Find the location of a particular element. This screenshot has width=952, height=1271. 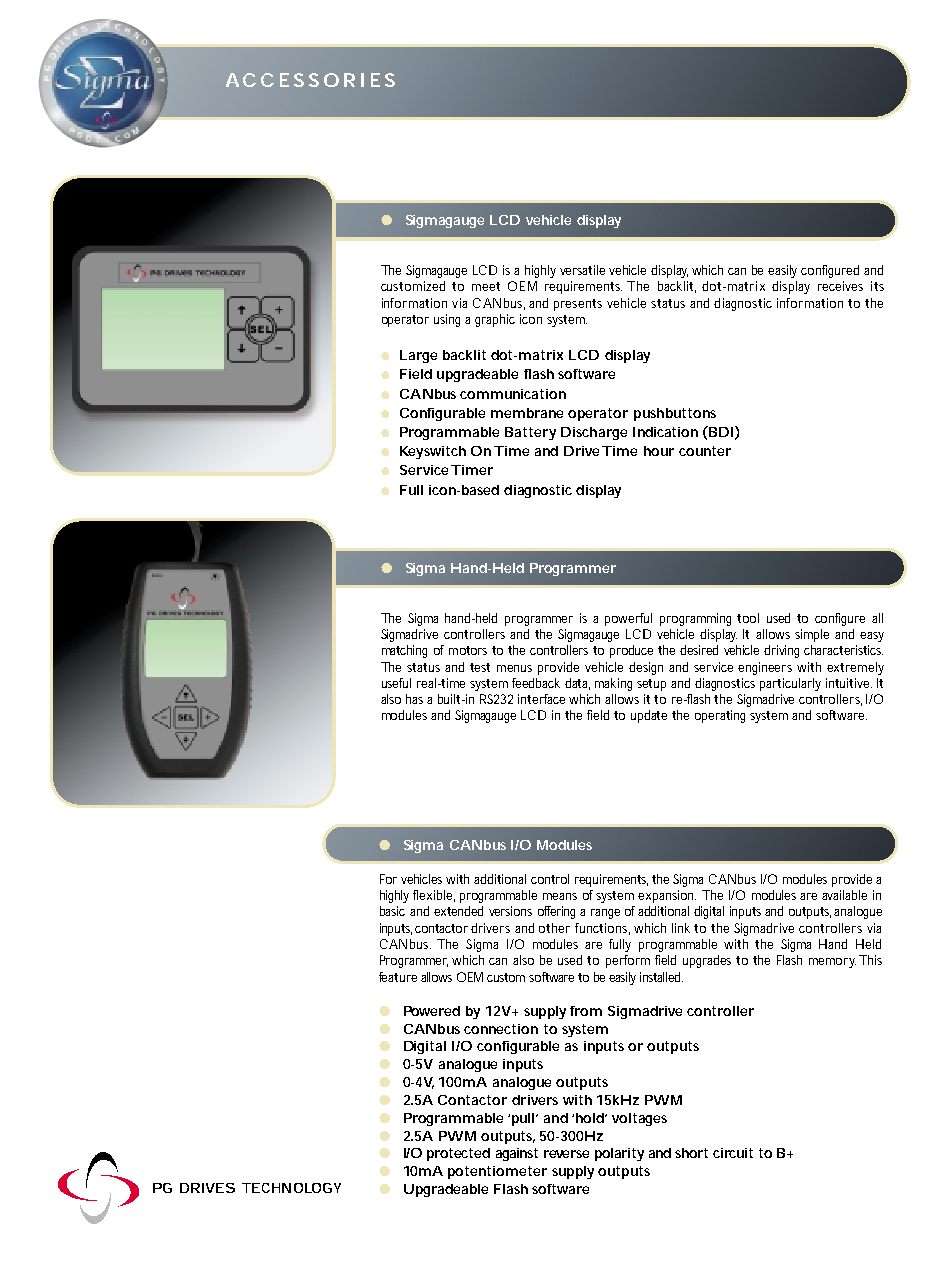

Battery is located at coordinates (530, 433).
